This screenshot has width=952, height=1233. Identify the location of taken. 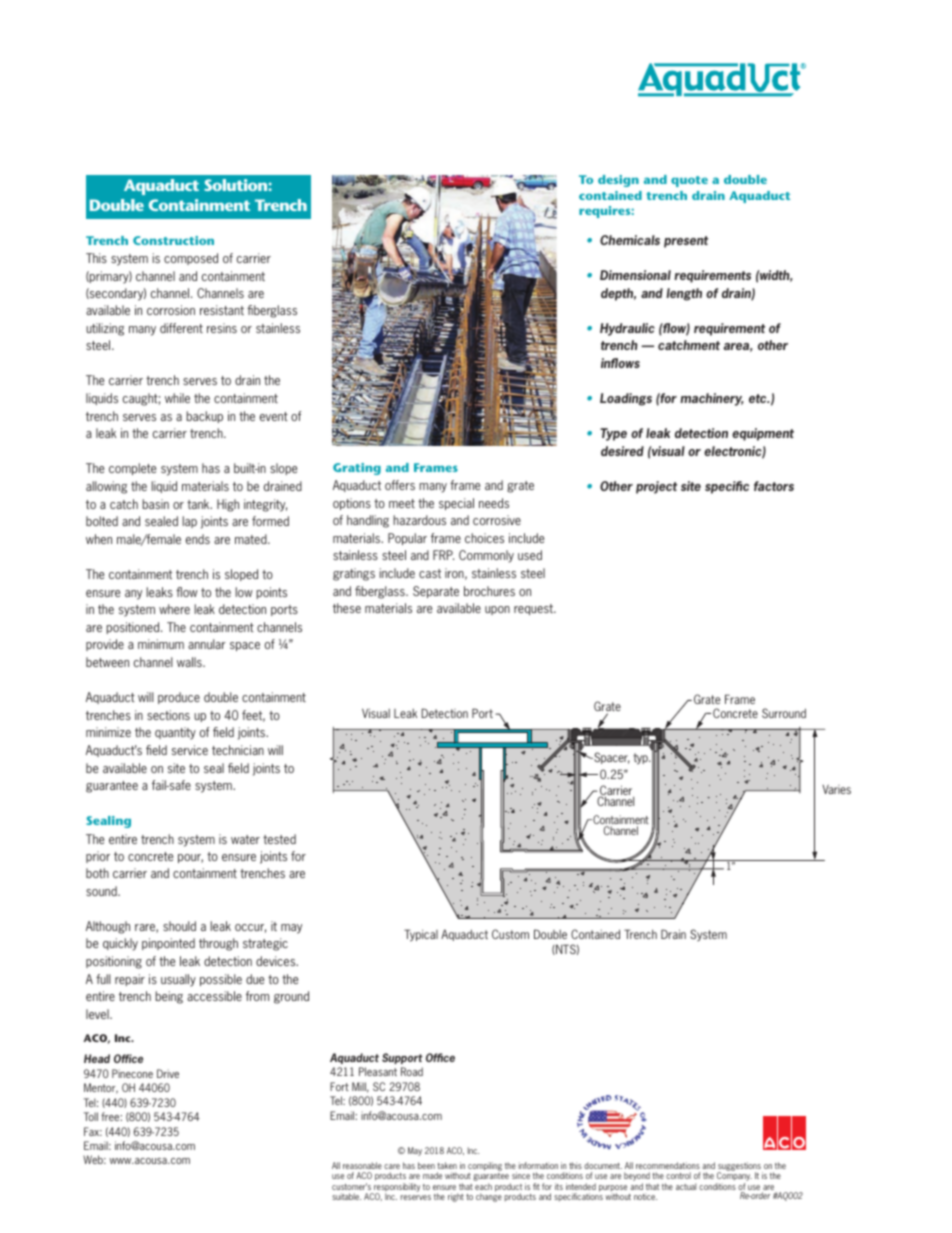
(447, 1165).
